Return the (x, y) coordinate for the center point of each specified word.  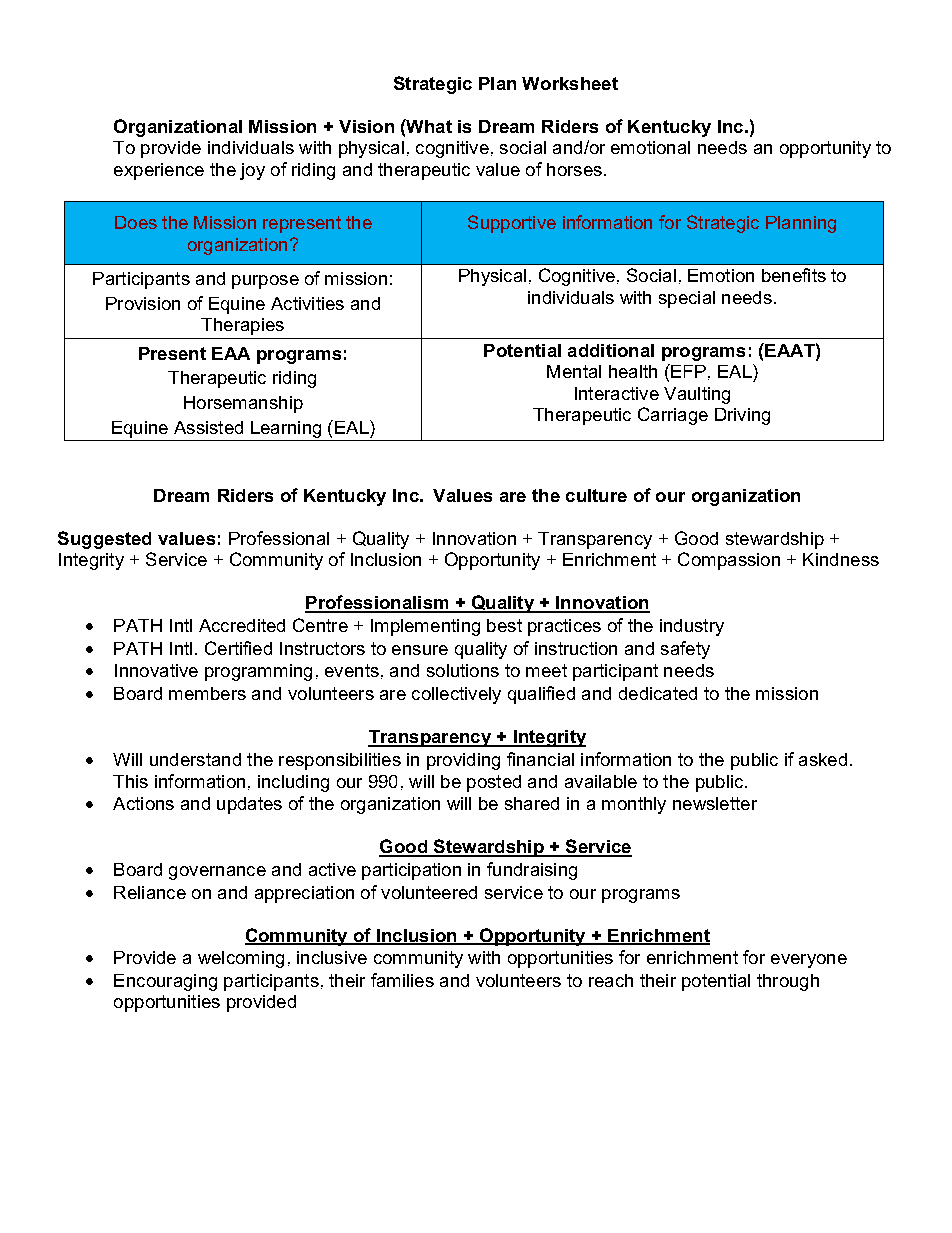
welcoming (241, 959)
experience (159, 171)
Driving (742, 416)
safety (685, 650)
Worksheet (570, 83)
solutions (463, 670)
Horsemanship (243, 404)
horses (574, 169)
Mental (574, 371)
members (207, 693)
